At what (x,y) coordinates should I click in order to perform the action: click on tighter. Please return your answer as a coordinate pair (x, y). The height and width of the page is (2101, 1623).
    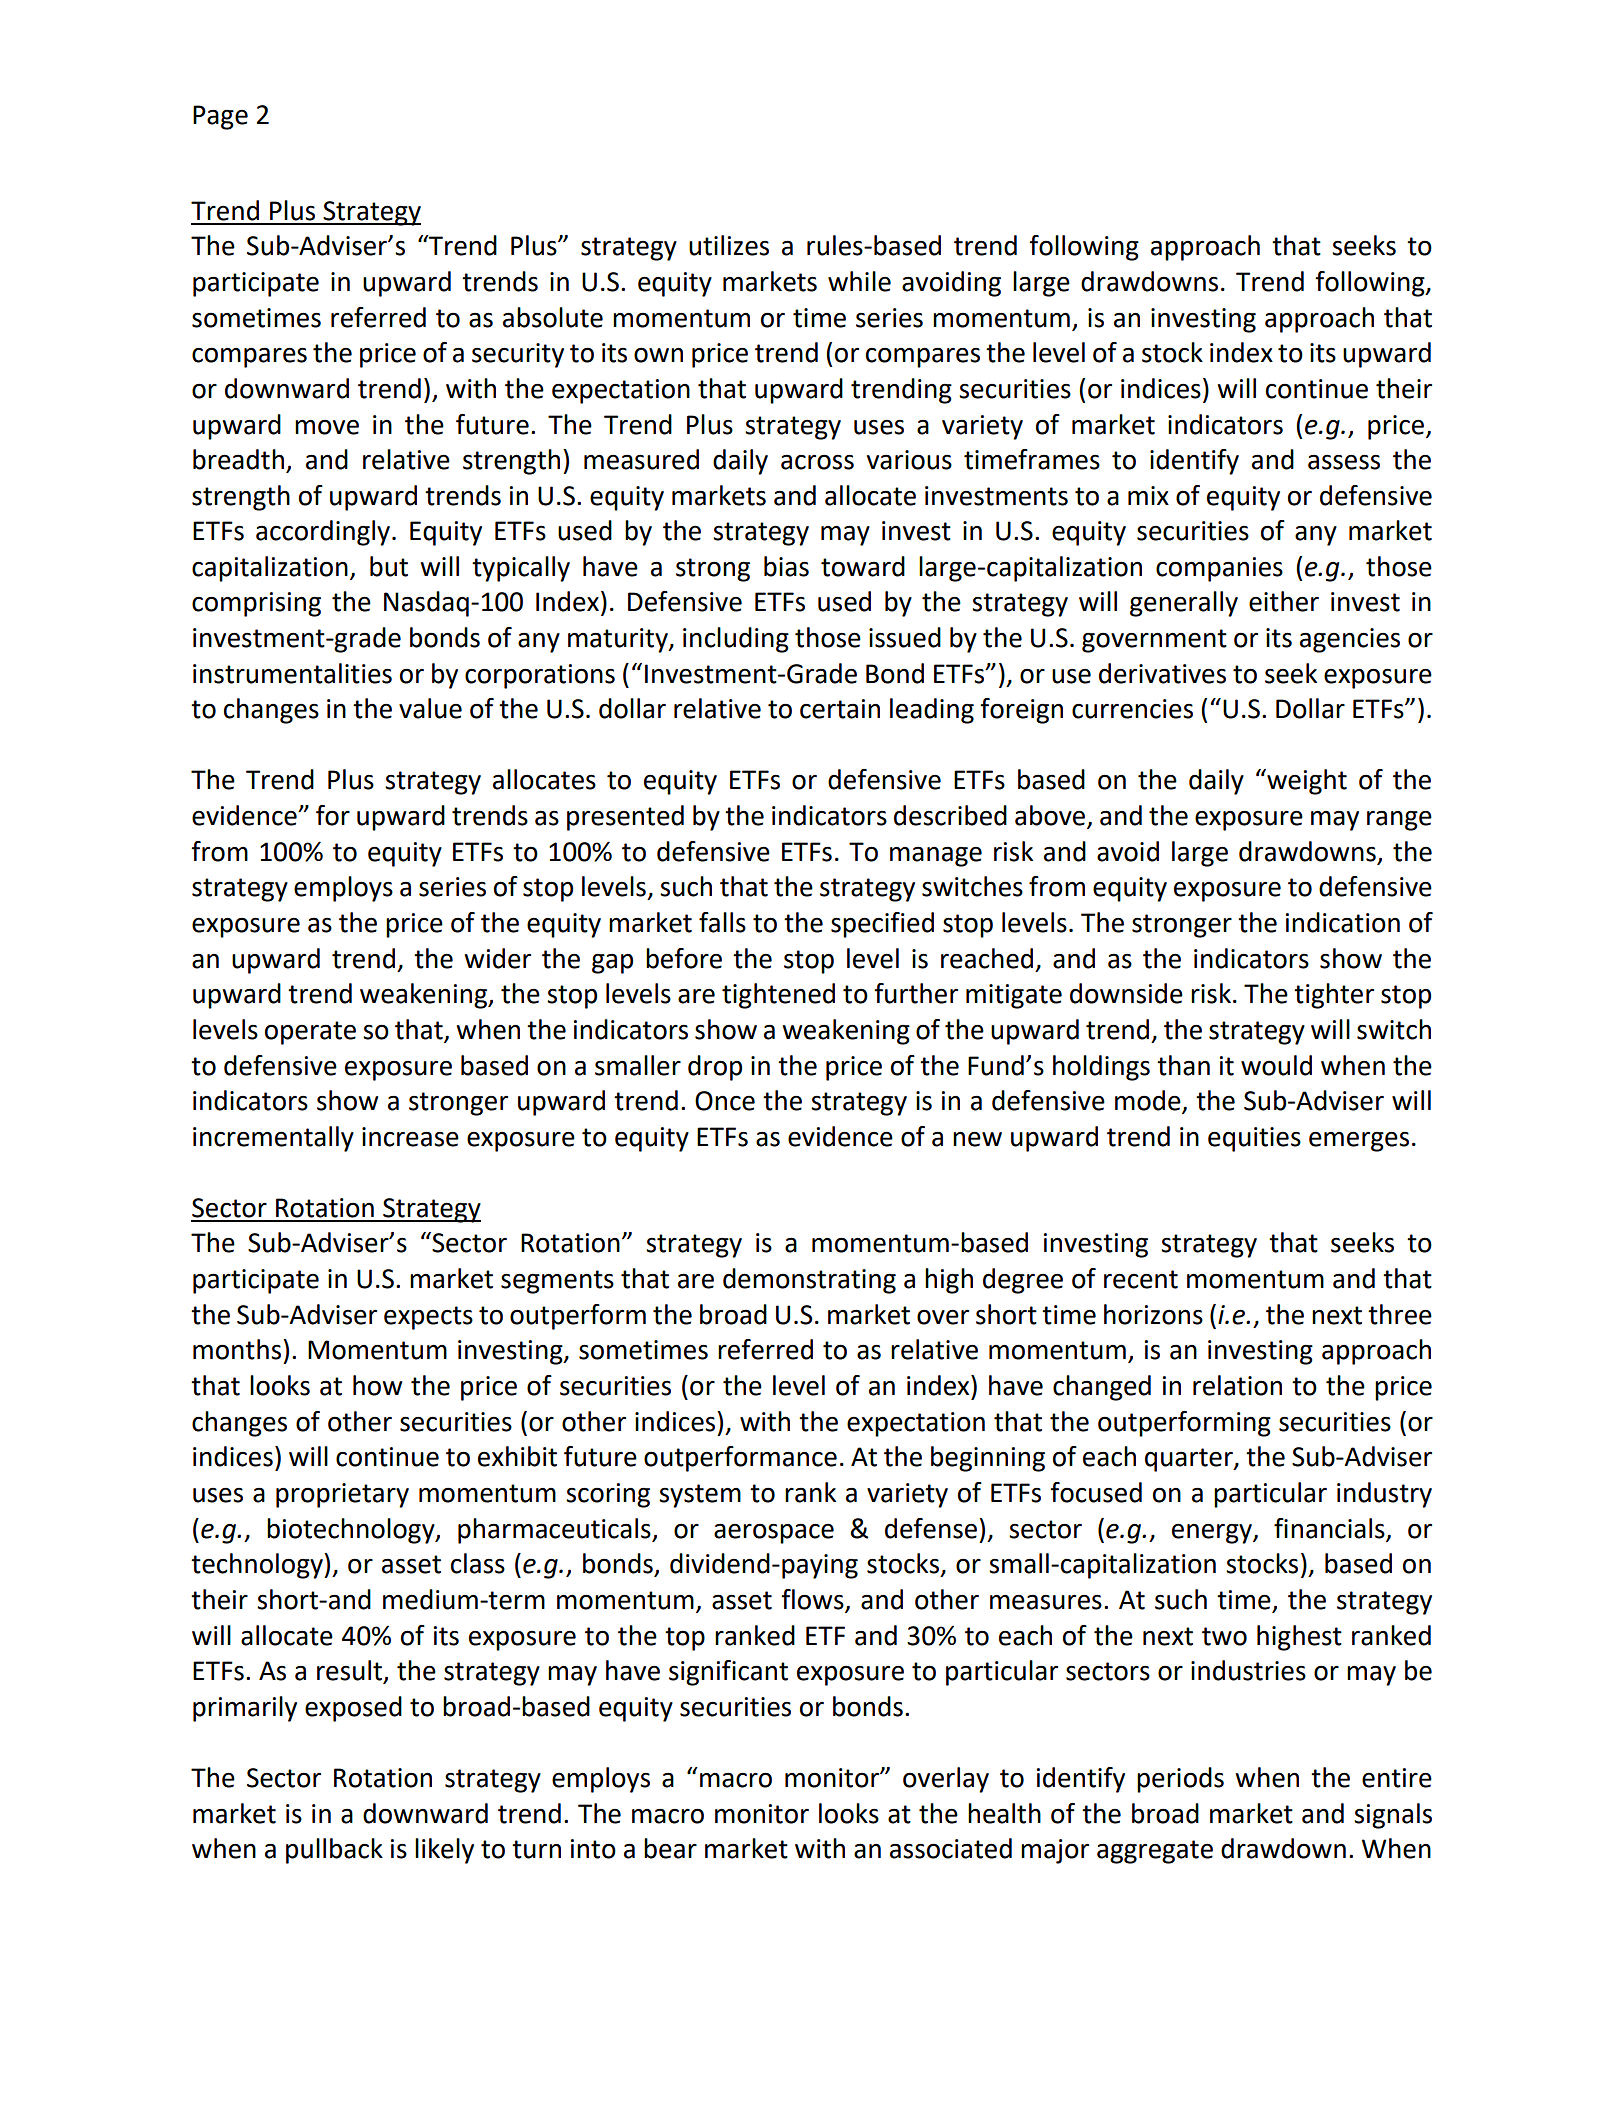
    Looking at the image, I should click on (1334, 996).
